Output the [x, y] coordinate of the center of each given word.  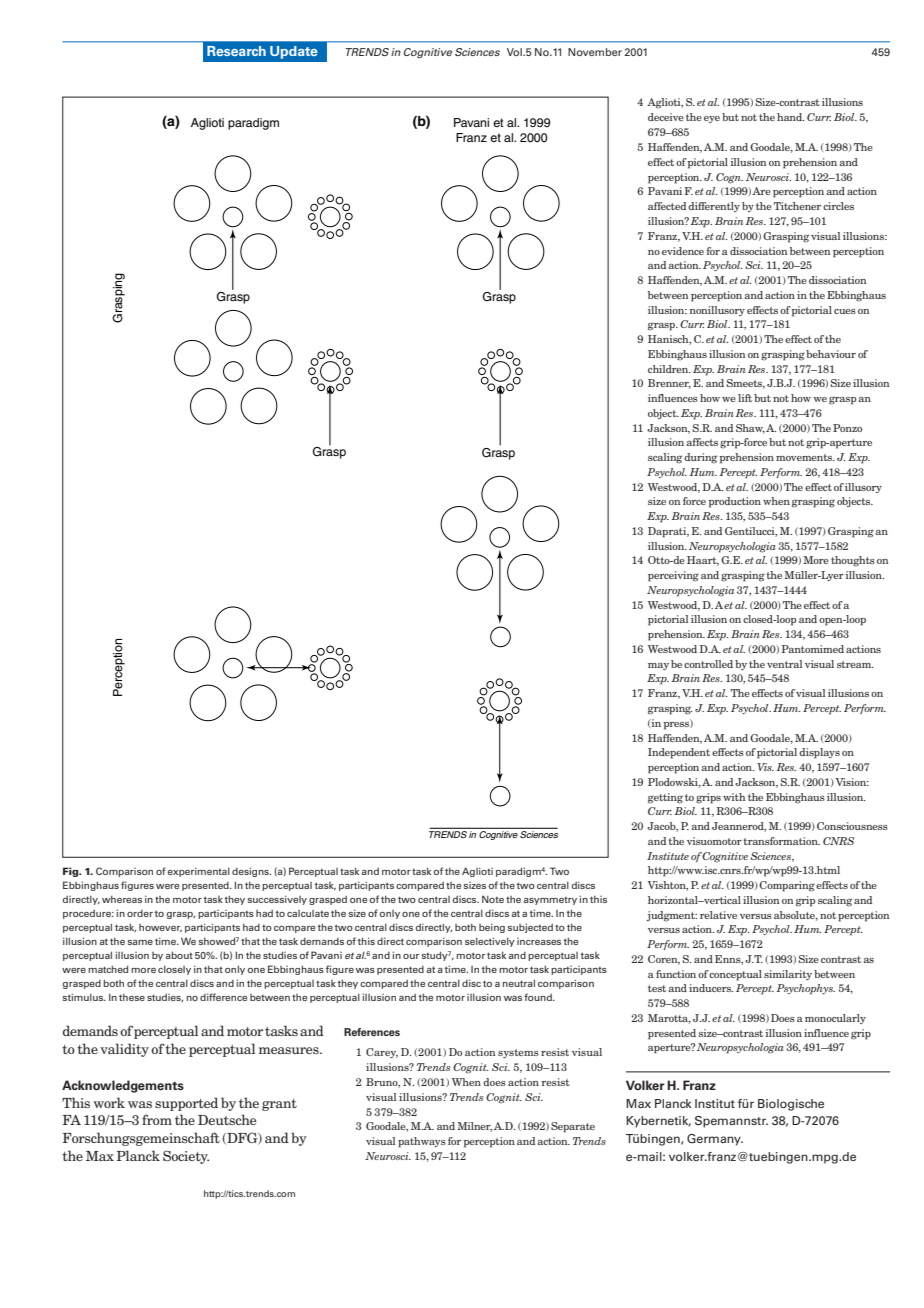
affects [702, 442]
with [734, 797]
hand [790, 117]
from [157, 1119]
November [595, 52]
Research [236, 51]
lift [745, 398]
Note [493, 899]
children [669, 369]
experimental [198, 872]
